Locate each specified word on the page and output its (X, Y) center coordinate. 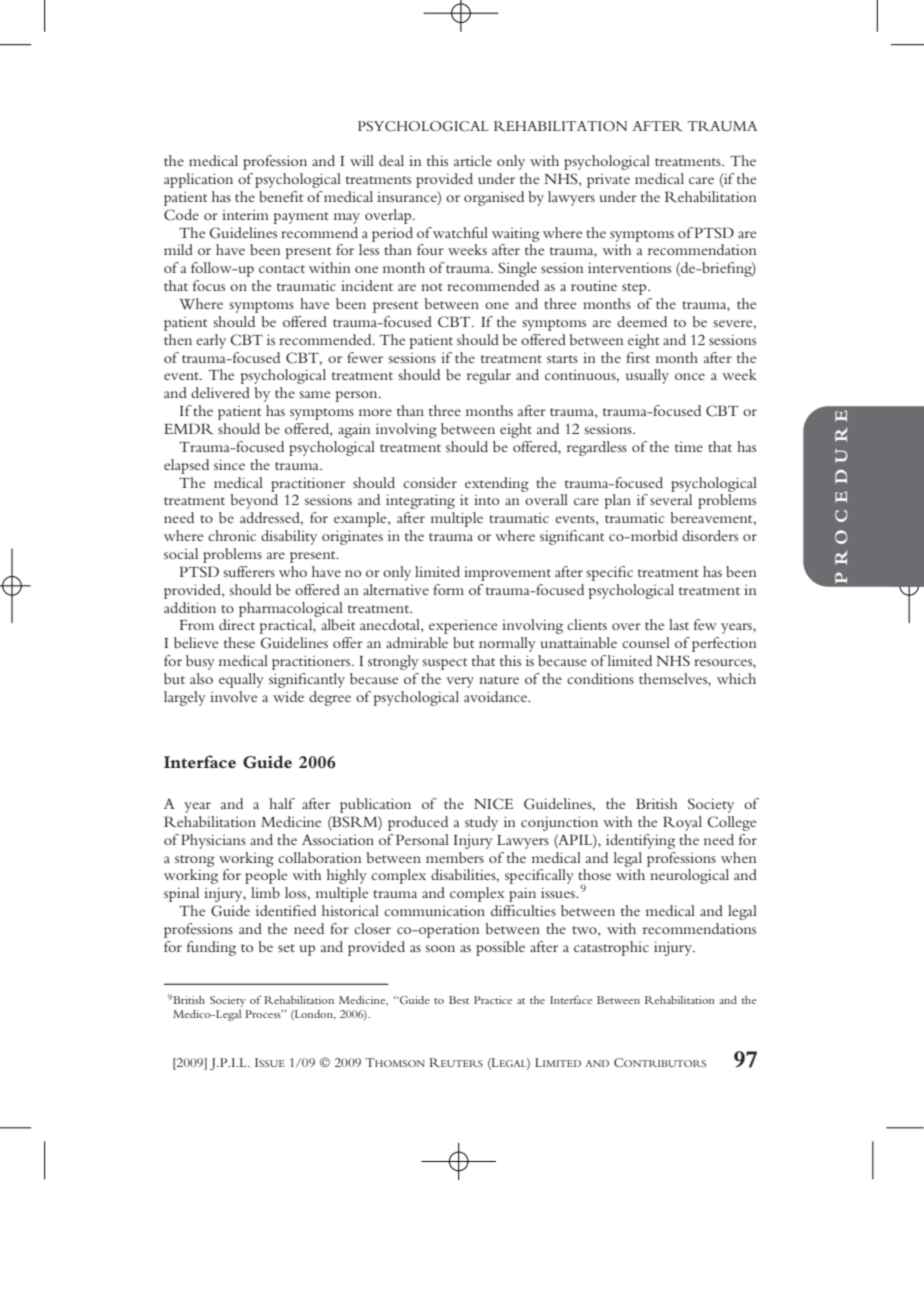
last (679, 624)
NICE (493, 804)
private (608, 181)
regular (489, 376)
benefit (281, 196)
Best (459, 1000)
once (690, 376)
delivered (220, 392)
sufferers (249, 571)
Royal (682, 823)
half (282, 803)
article (473, 160)
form (448, 589)
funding (211, 948)
